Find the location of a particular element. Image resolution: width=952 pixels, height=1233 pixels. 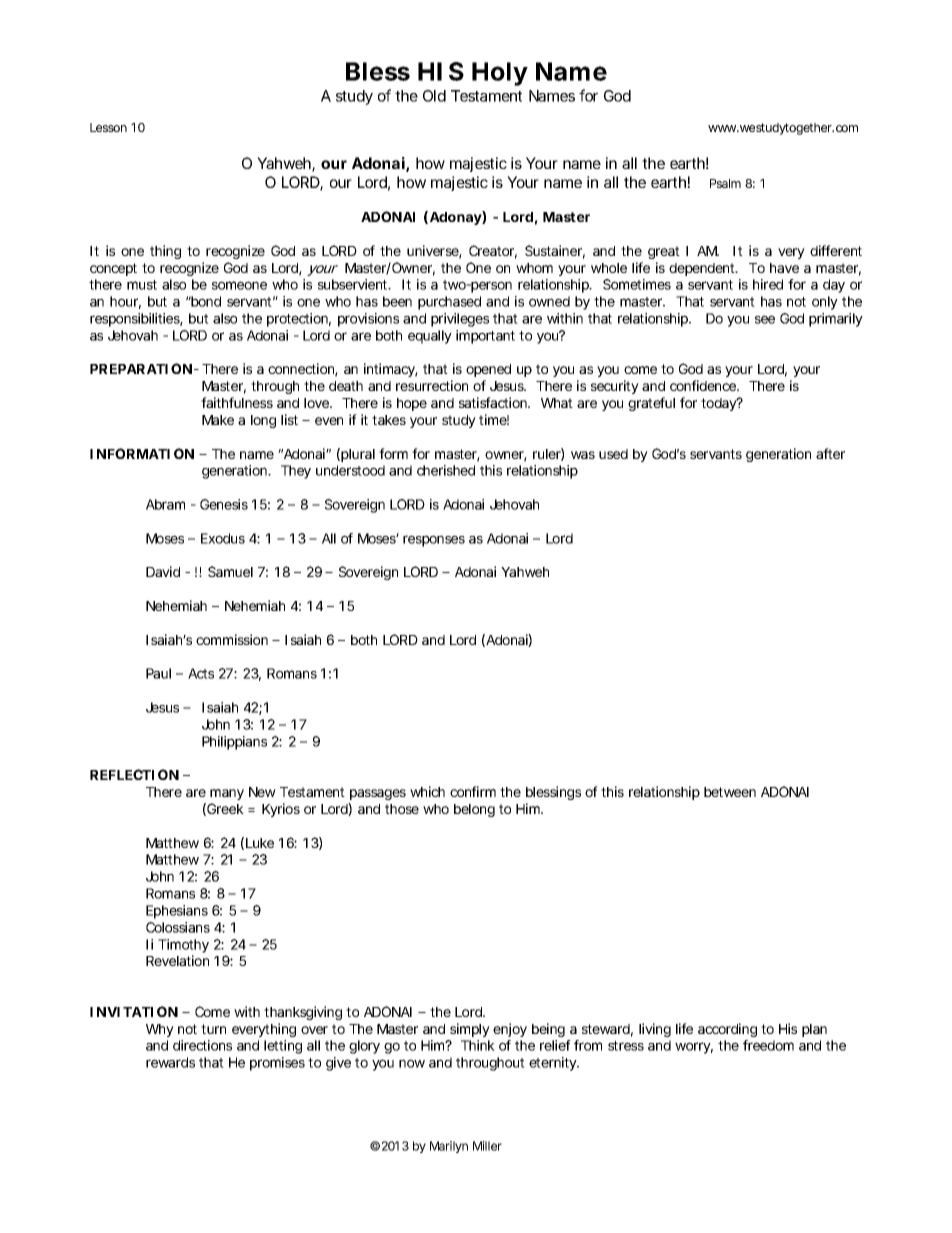

Old is located at coordinates (434, 96).
